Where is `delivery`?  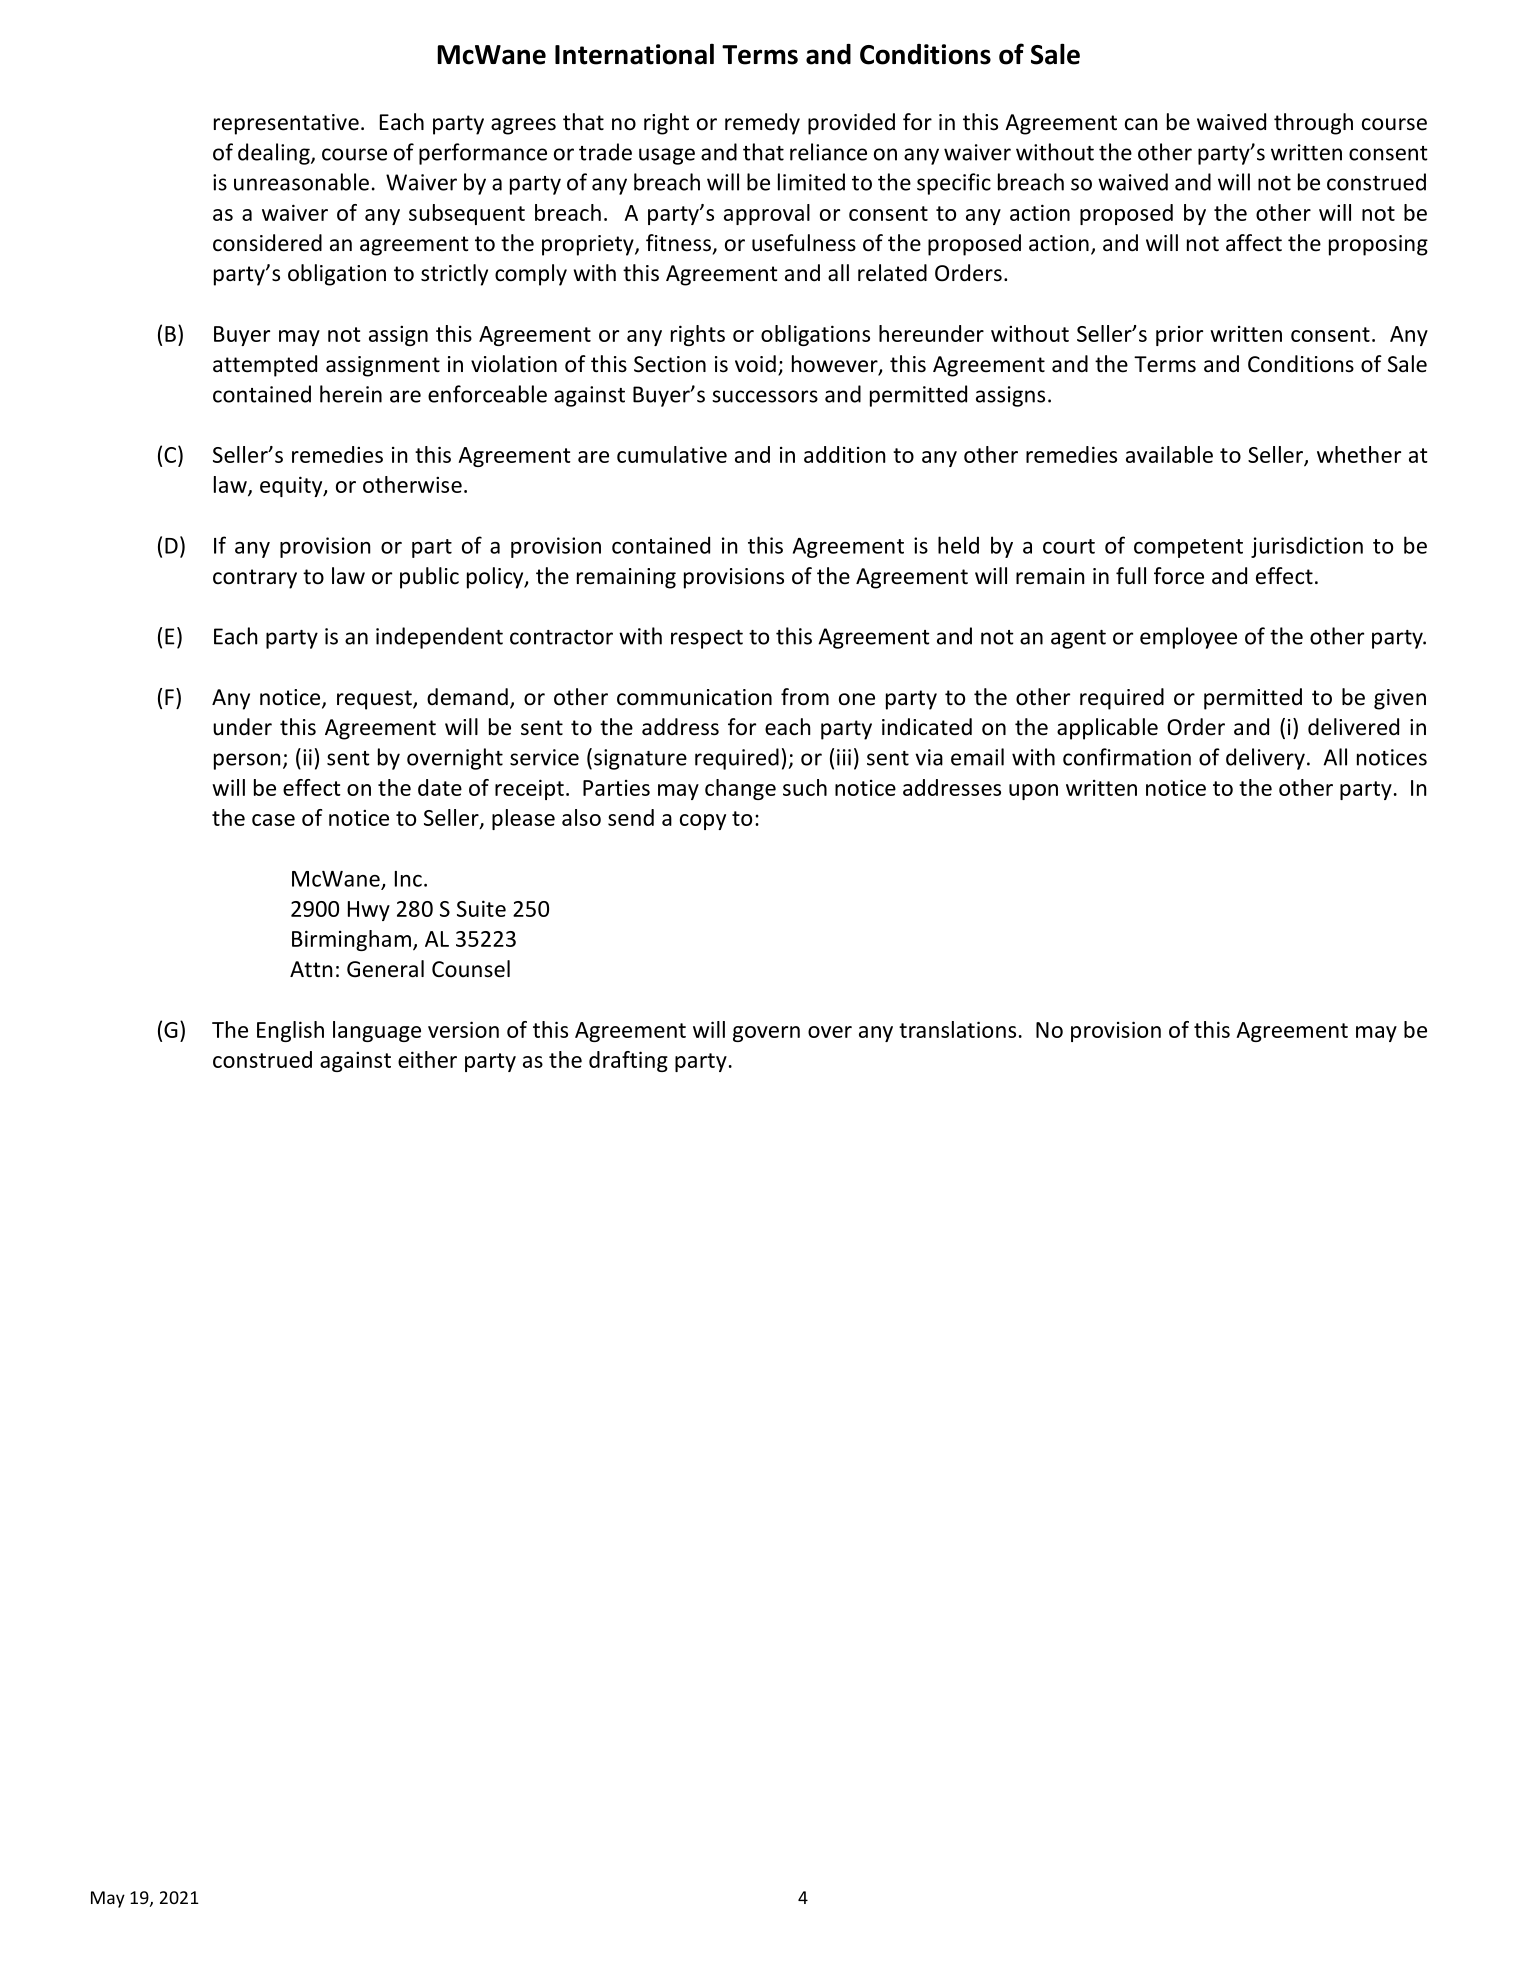
delivery is located at coordinates (1265, 759).
